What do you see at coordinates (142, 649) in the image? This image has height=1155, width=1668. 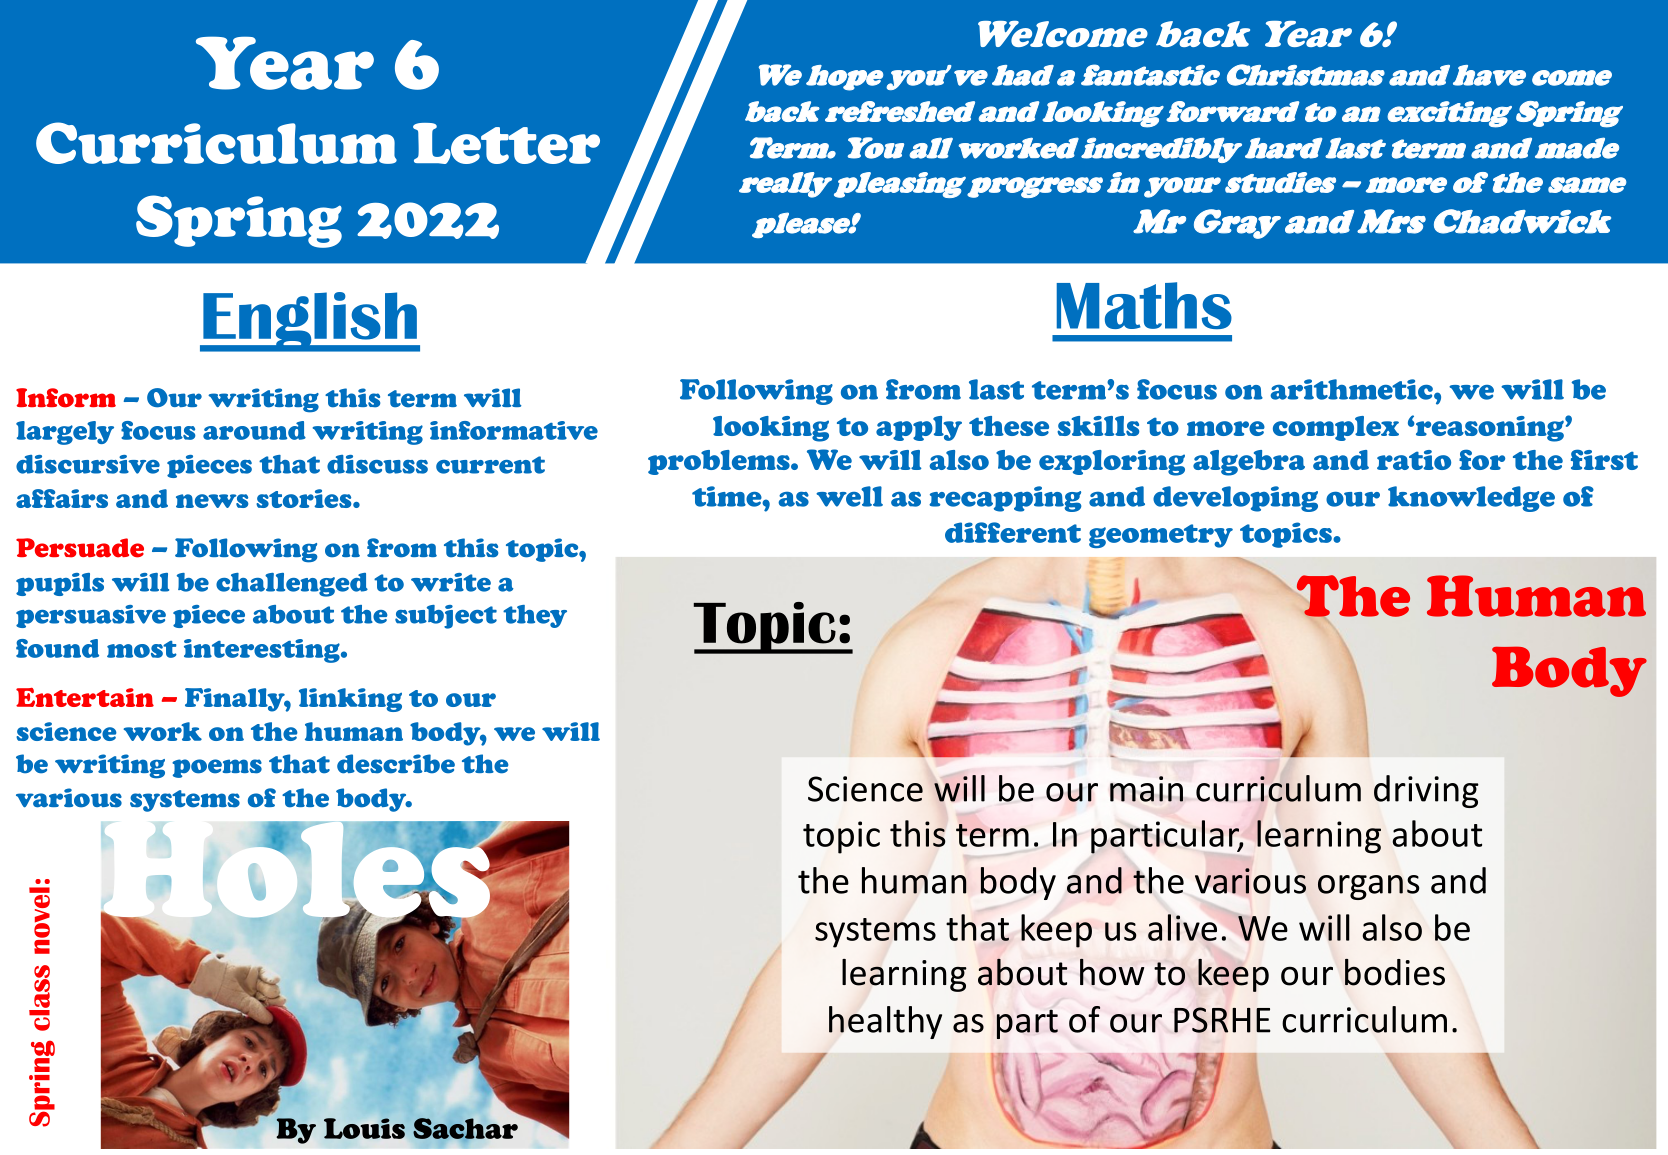 I see `most` at bounding box center [142, 649].
